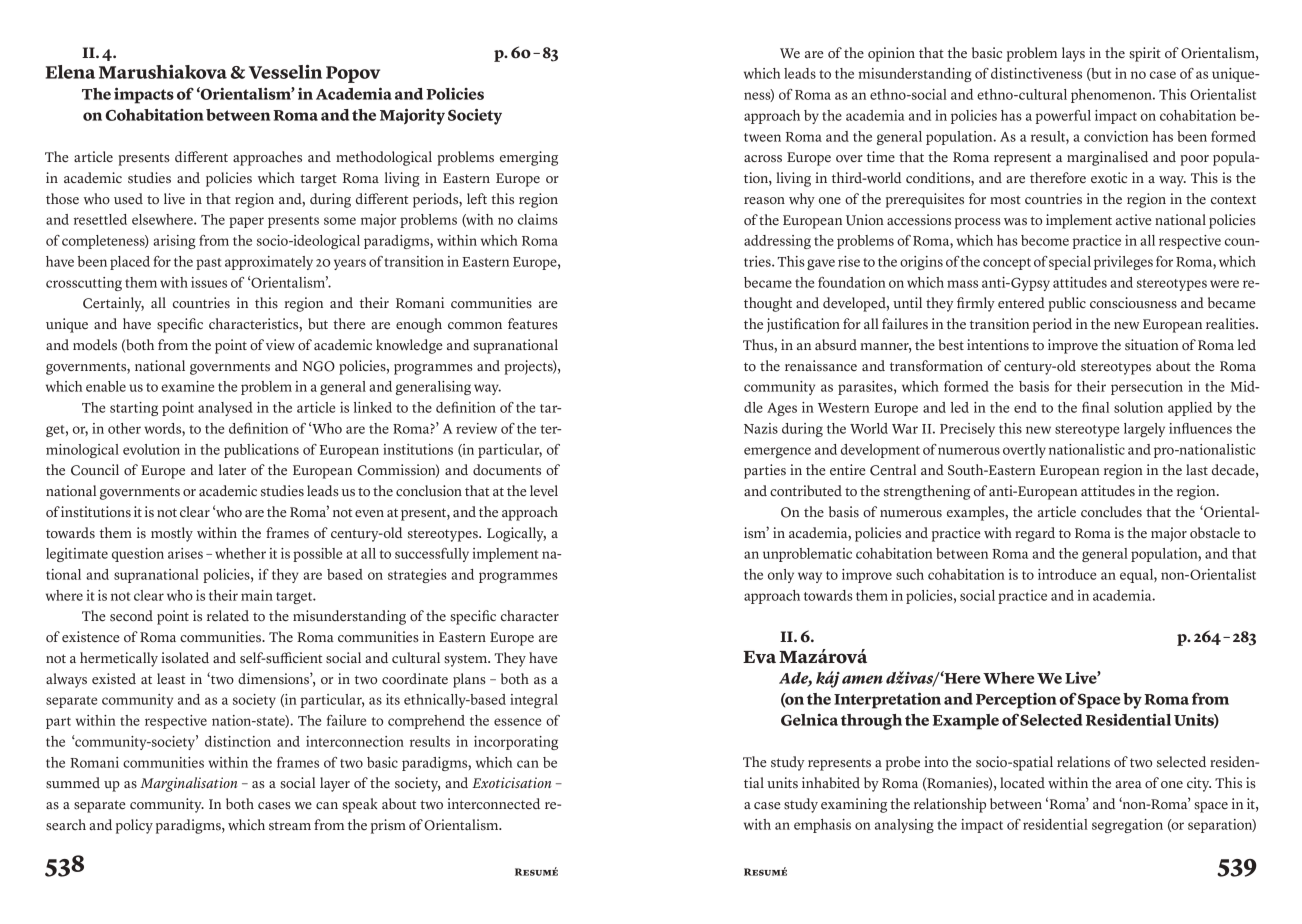 The height and width of the image is (924, 1302). What do you see at coordinates (493, 804) in the image?
I see `interconnected` at bounding box center [493, 804].
